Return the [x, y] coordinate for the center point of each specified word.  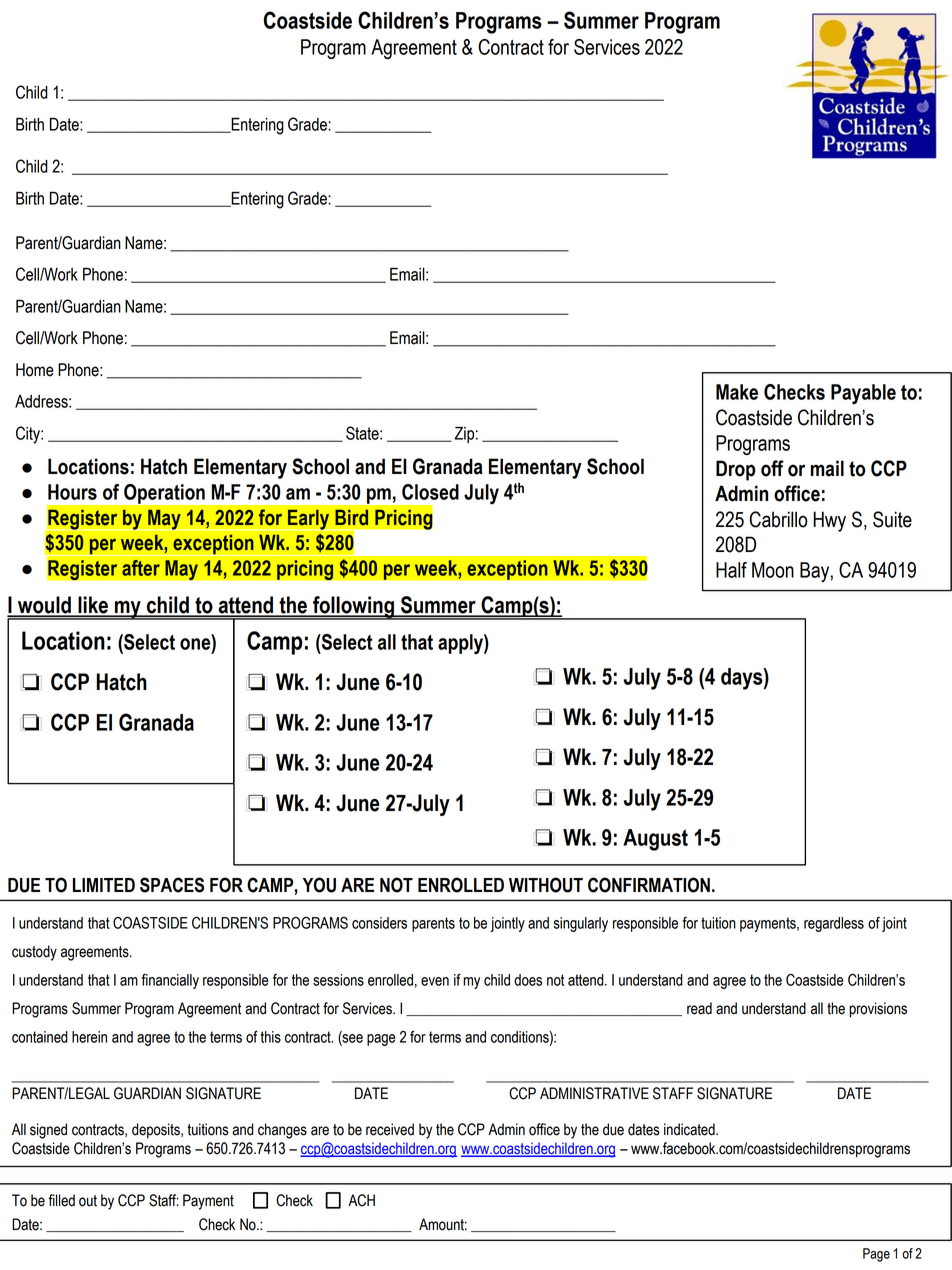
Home [35, 370]
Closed [430, 492]
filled [61, 1200]
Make [737, 392]
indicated [690, 1129]
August [655, 840]
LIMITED [104, 885]
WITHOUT [546, 885]
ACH [361, 1200]
